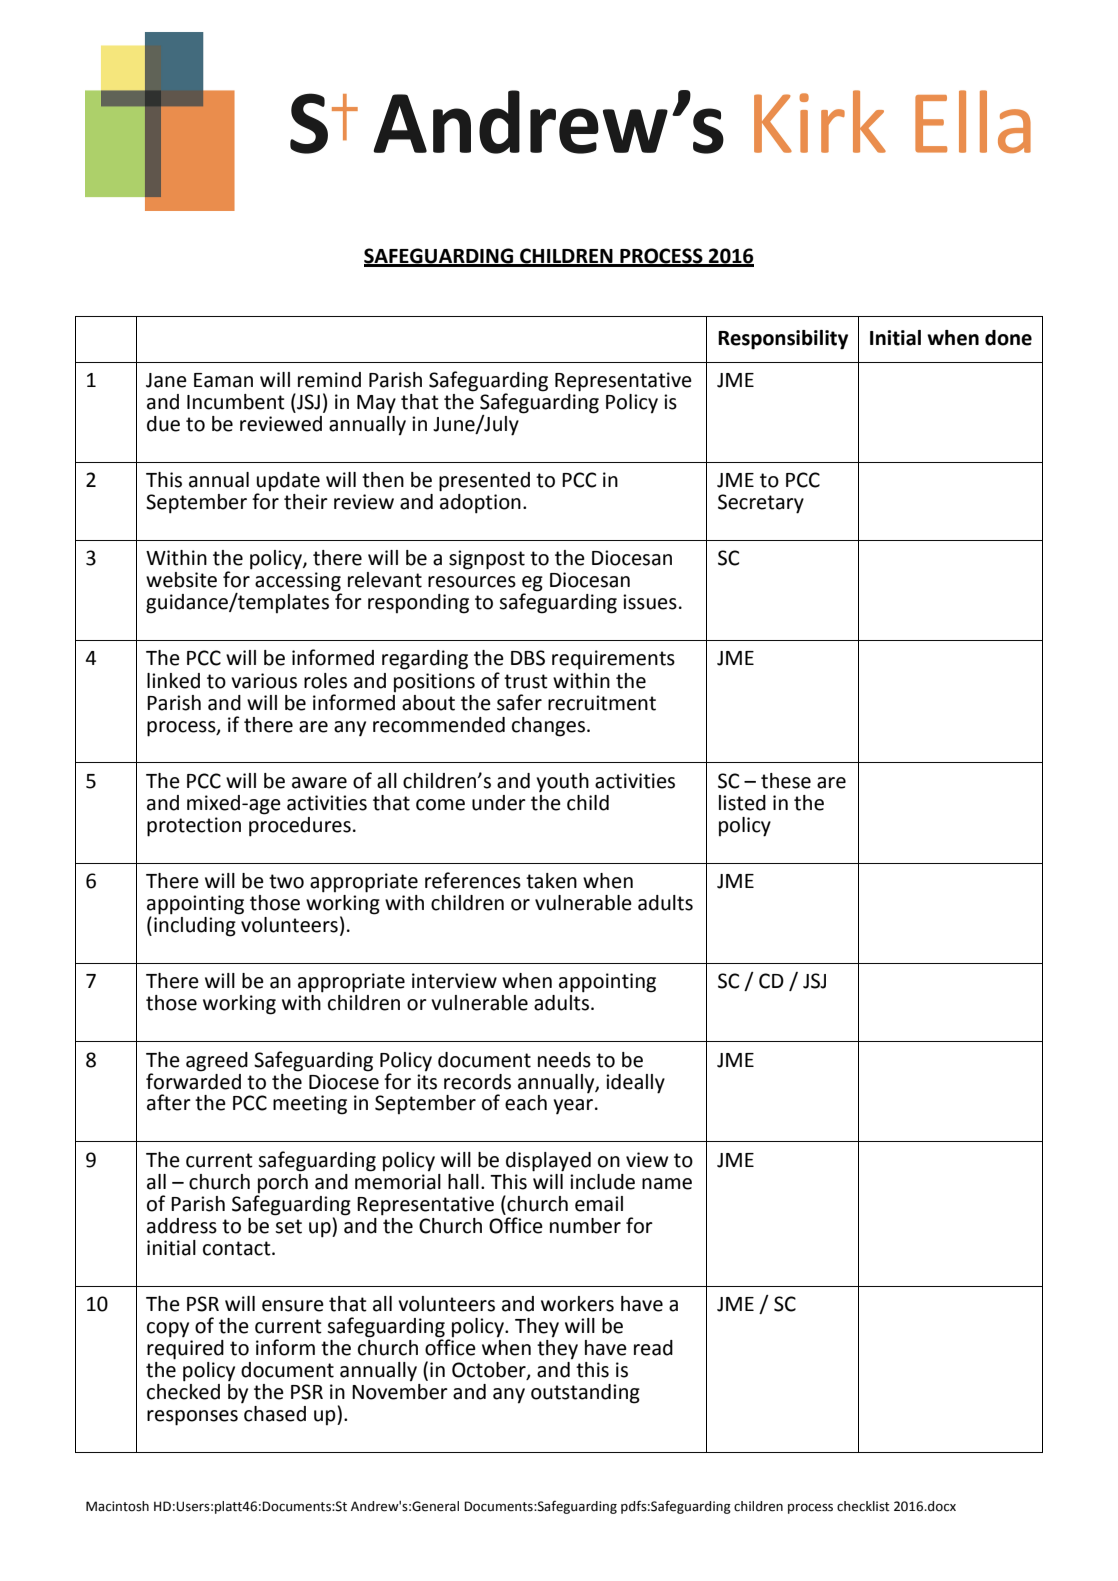 The height and width of the screenshot is (1581, 1118). Describe the element at coordinates (192, 1418) in the screenshot. I see `responses` at that location.
